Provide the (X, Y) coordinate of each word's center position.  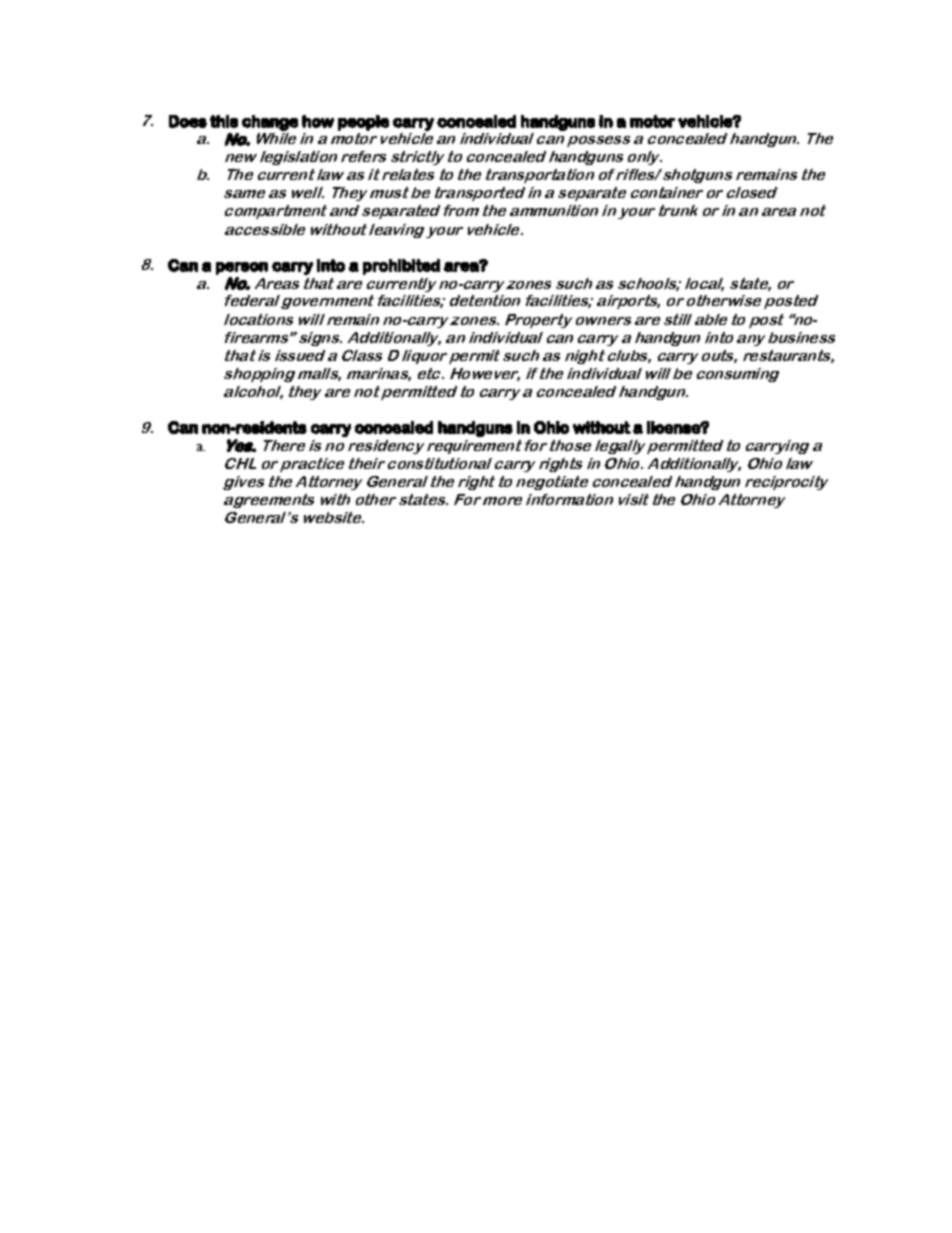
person (242, 268)
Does (188, 121)
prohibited (401, 267)
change (270, 123)
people (363, 123)
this (224, 121)
